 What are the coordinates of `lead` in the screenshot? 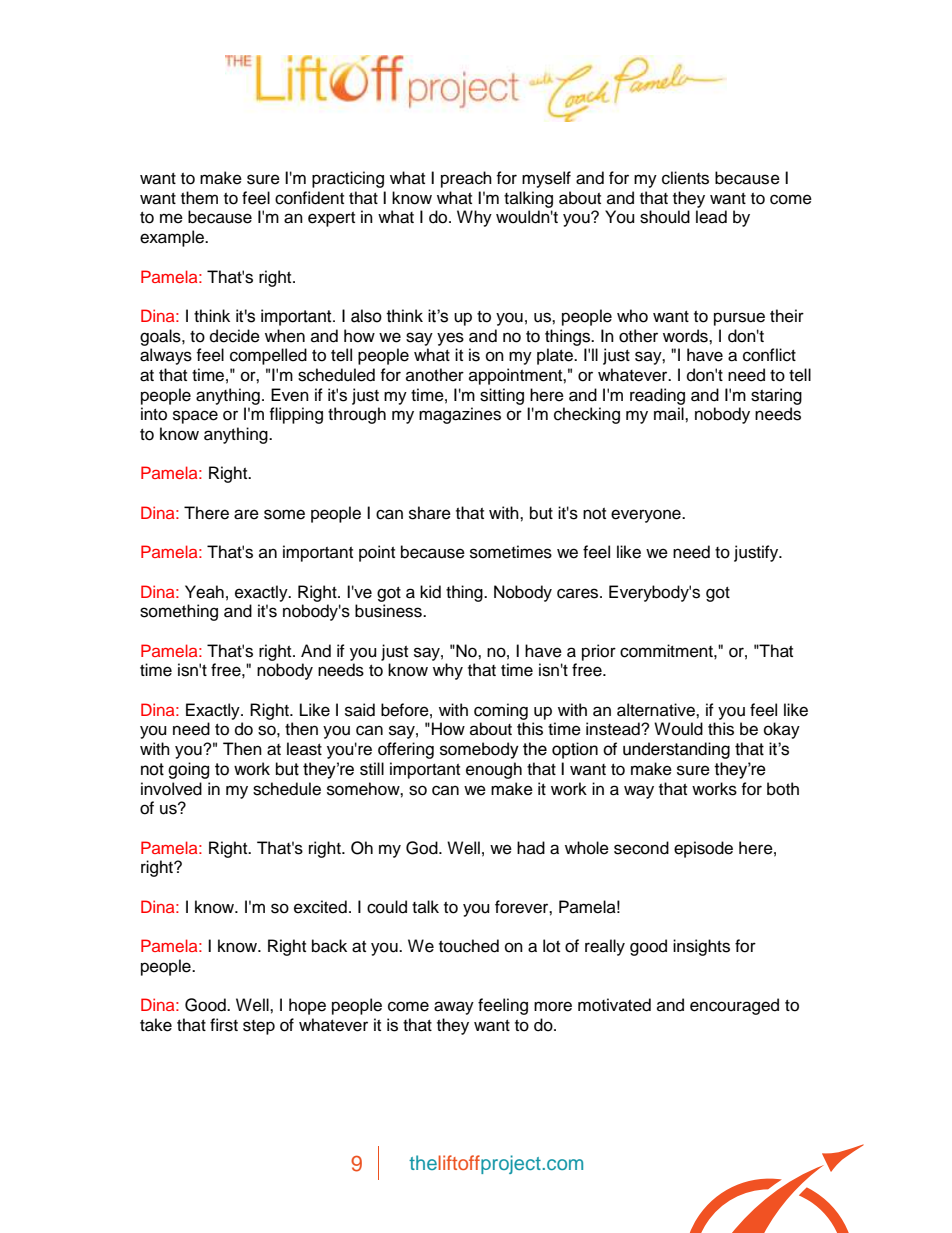 It's located at (711, 217).
